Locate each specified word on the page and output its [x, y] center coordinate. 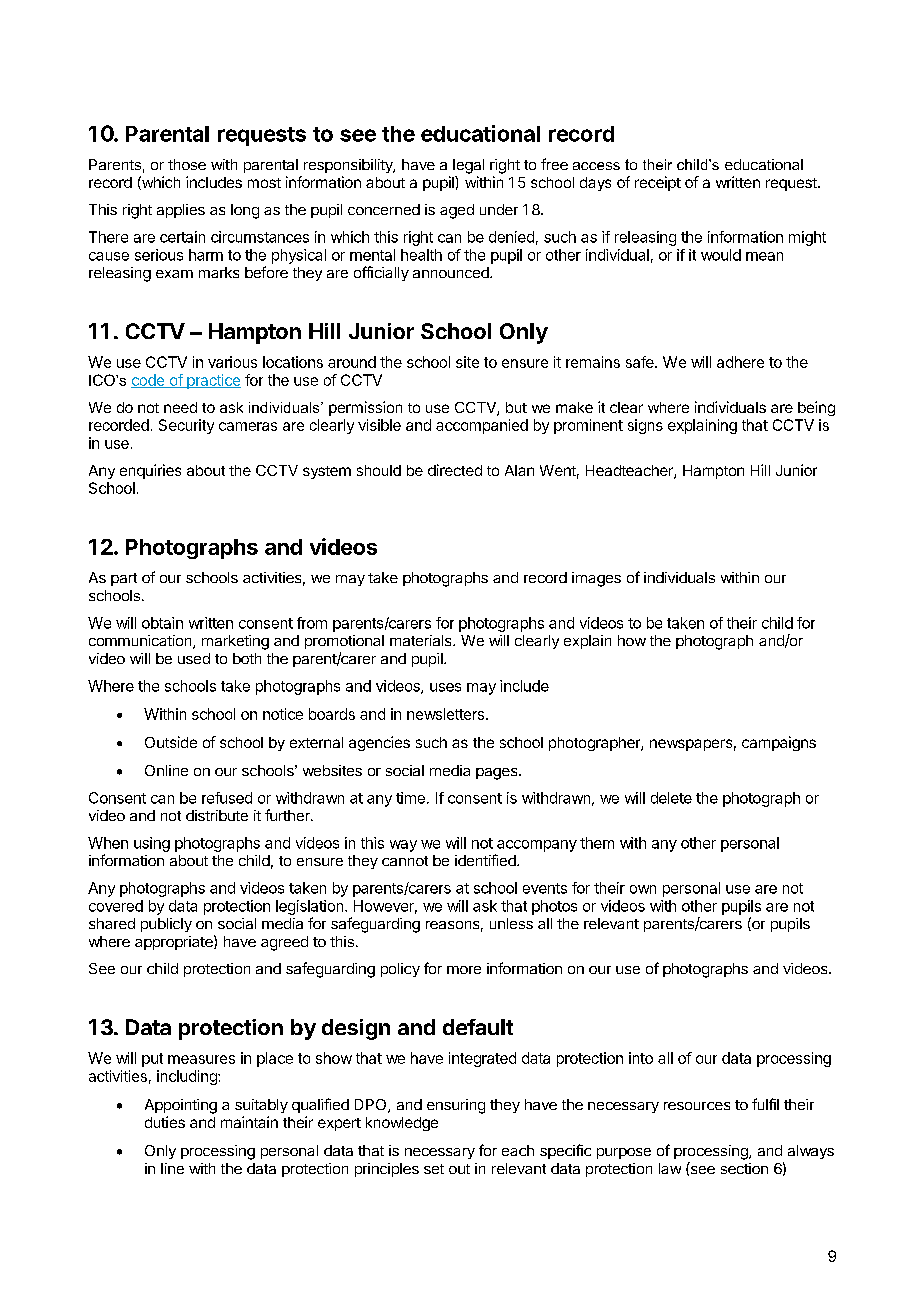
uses [445, 687]
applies [181, 211]
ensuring [456, 1106]
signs [645, 426]
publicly [166, 925]
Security [186, 426]
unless [511, 923]
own [643, 889]
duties [165, 1122]
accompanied [482, 426]
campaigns [779, 743]
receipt [658, 183]
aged [457, 211]
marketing [235, 642]
